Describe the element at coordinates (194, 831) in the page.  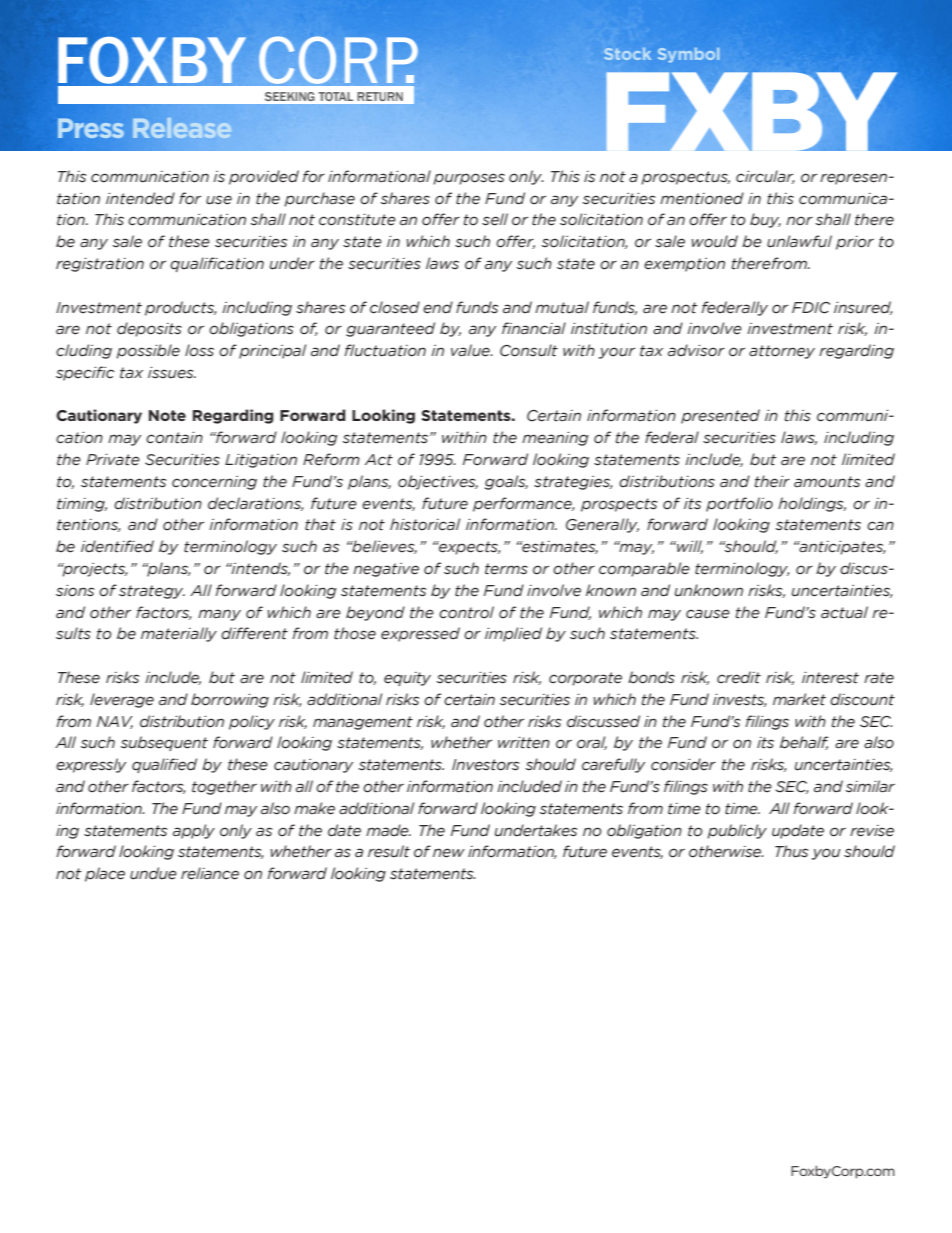
I see `apply` at that location.
